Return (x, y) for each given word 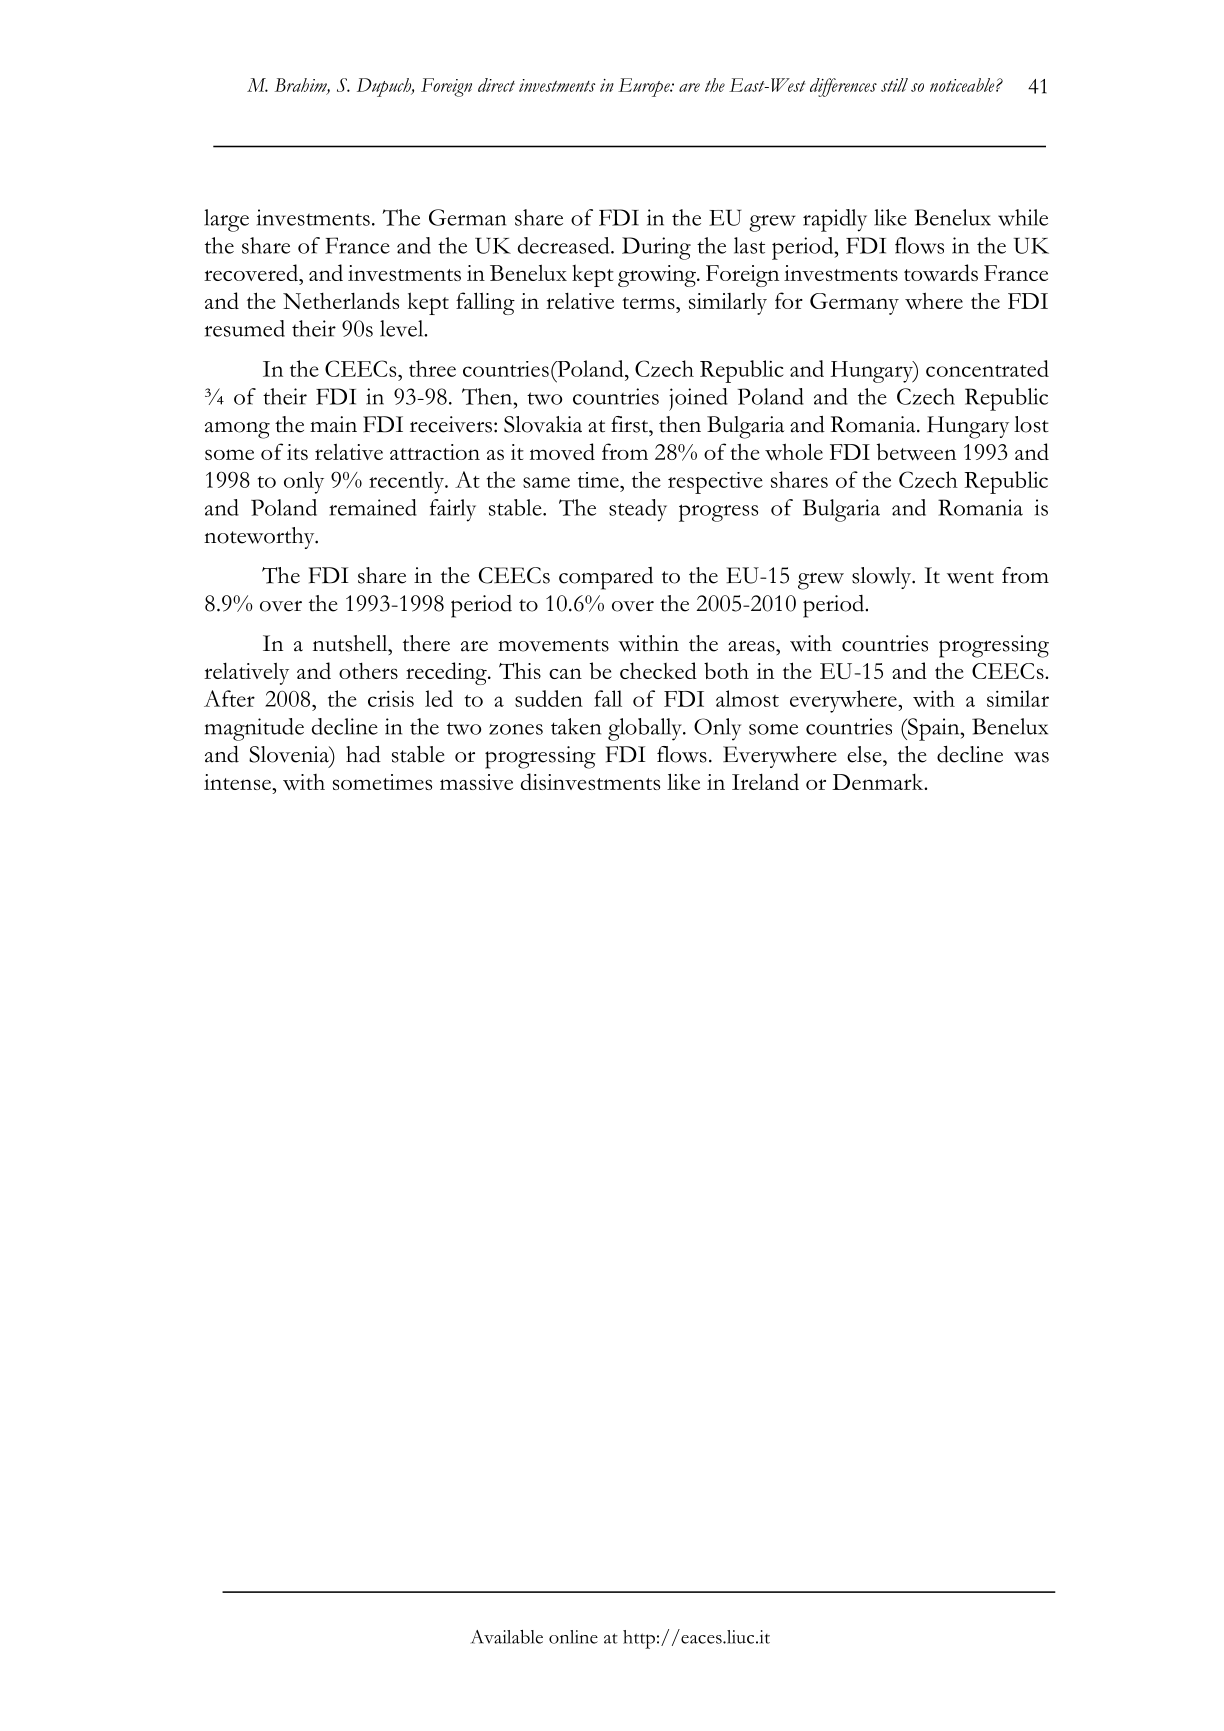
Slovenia (290, 754)
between (916, 452)
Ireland (765, 781)
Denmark (879, 781)
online (573, 1637)
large (226, 220)
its (297, 452)
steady (638, 510)
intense (238, 782)
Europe (645, 87)
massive (476, 782)
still (894, 85)
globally (646, 729)
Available (507, 1637)
